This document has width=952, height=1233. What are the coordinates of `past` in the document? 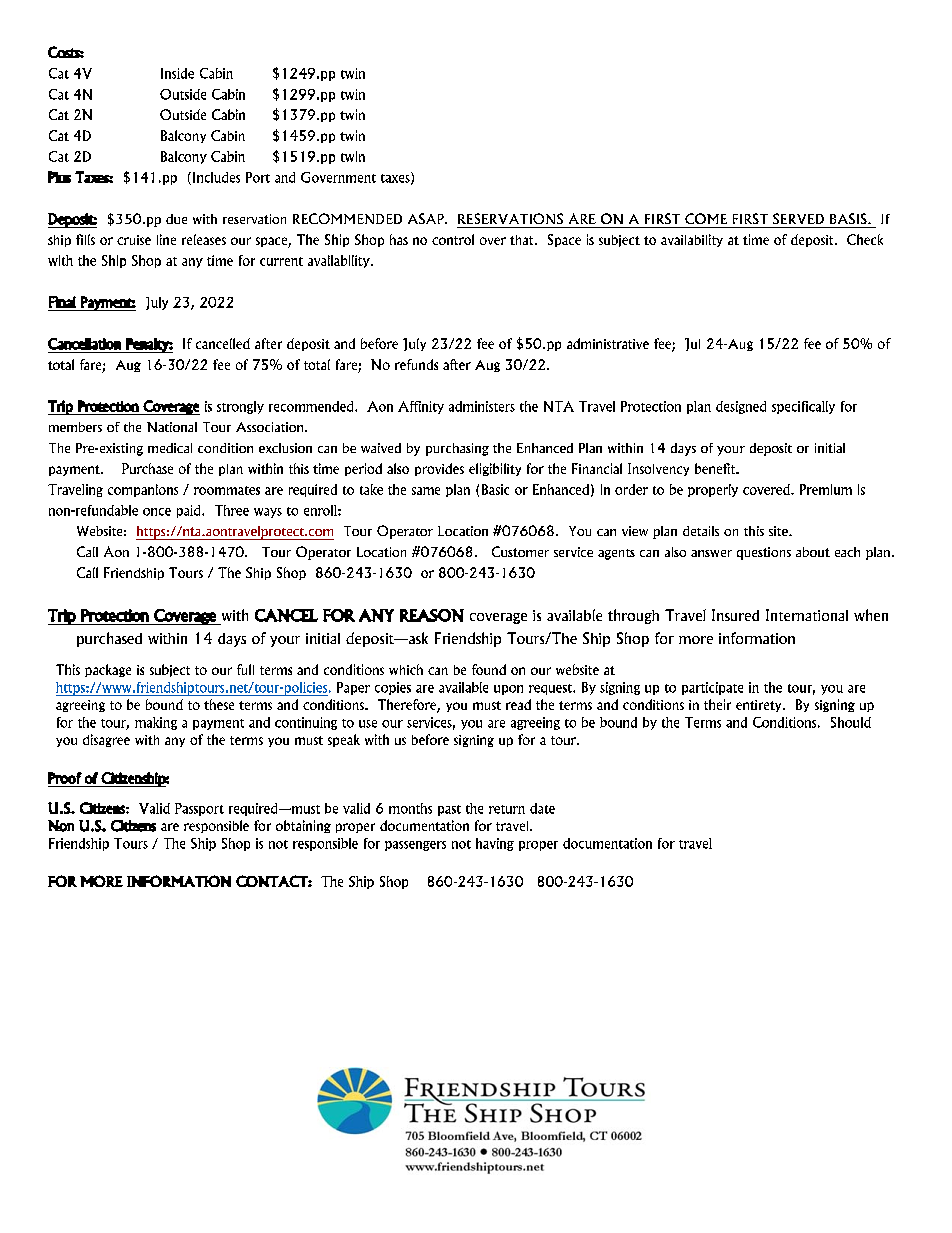 It's located at (449, 810).
